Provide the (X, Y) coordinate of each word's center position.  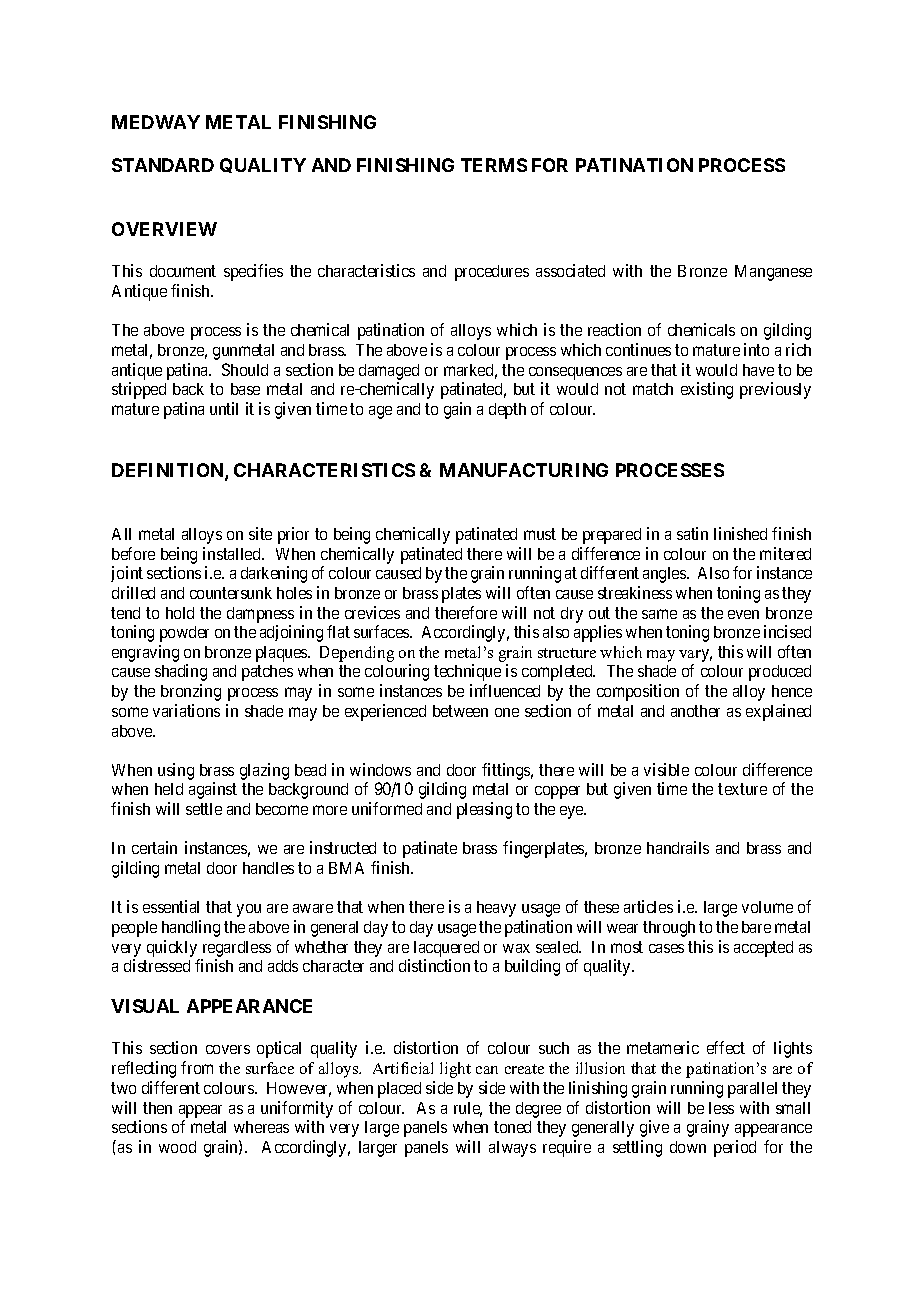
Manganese (773, 273)
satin (692, 533)
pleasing (484, 810)
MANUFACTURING (524, 470)
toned (512, 1127)
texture (742, 789)
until (224, 408)
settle (204, 809)
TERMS (494, 165)
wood (177, 1147)
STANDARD (163, 165)
